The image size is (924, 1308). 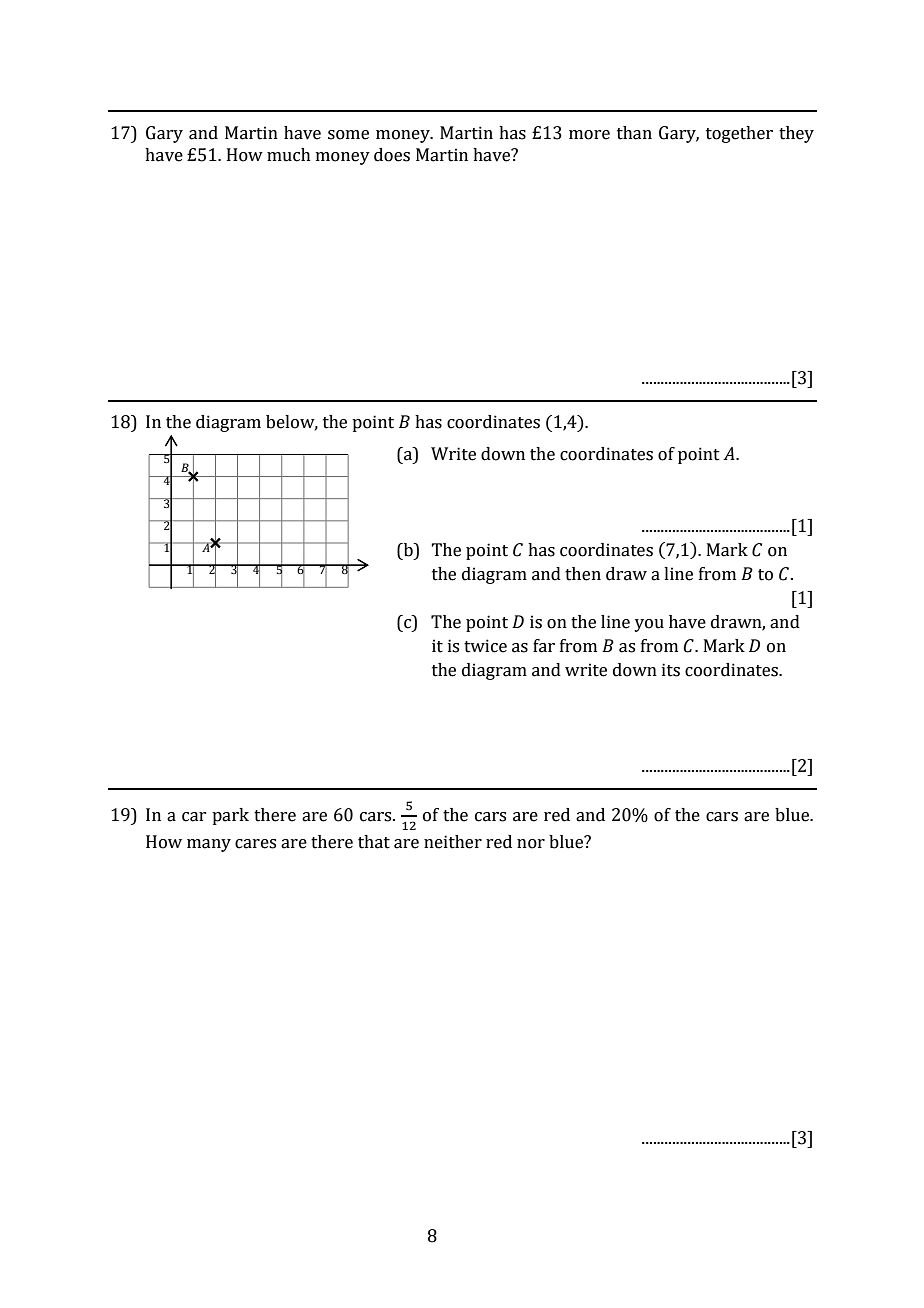 I want to click on together, so click(x=739, y=134).
